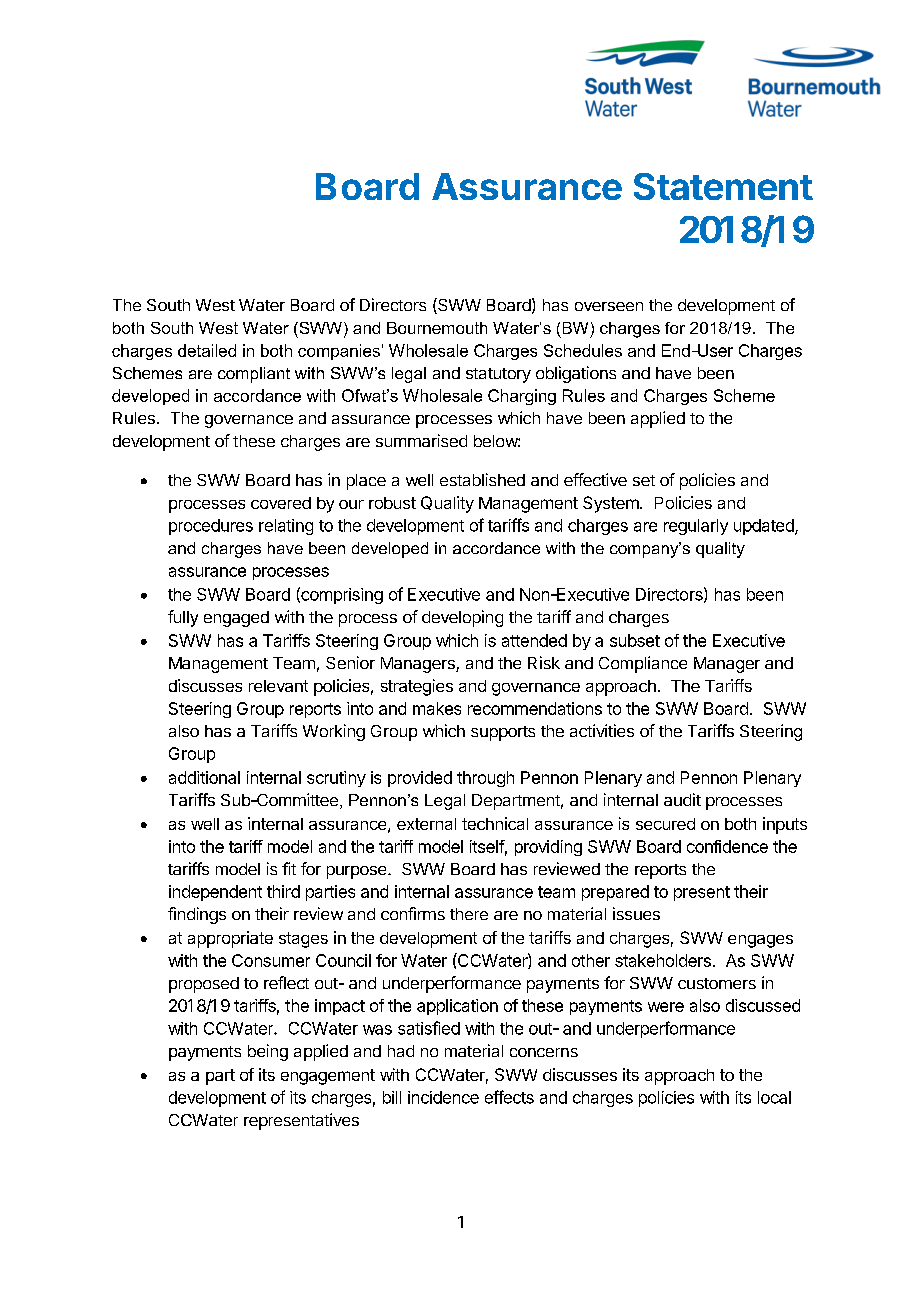 The width and height of the screenshot is (924, 1308). Describe the element at coordinates (286, 527) in the screenshot. I see `relating` at that location.
